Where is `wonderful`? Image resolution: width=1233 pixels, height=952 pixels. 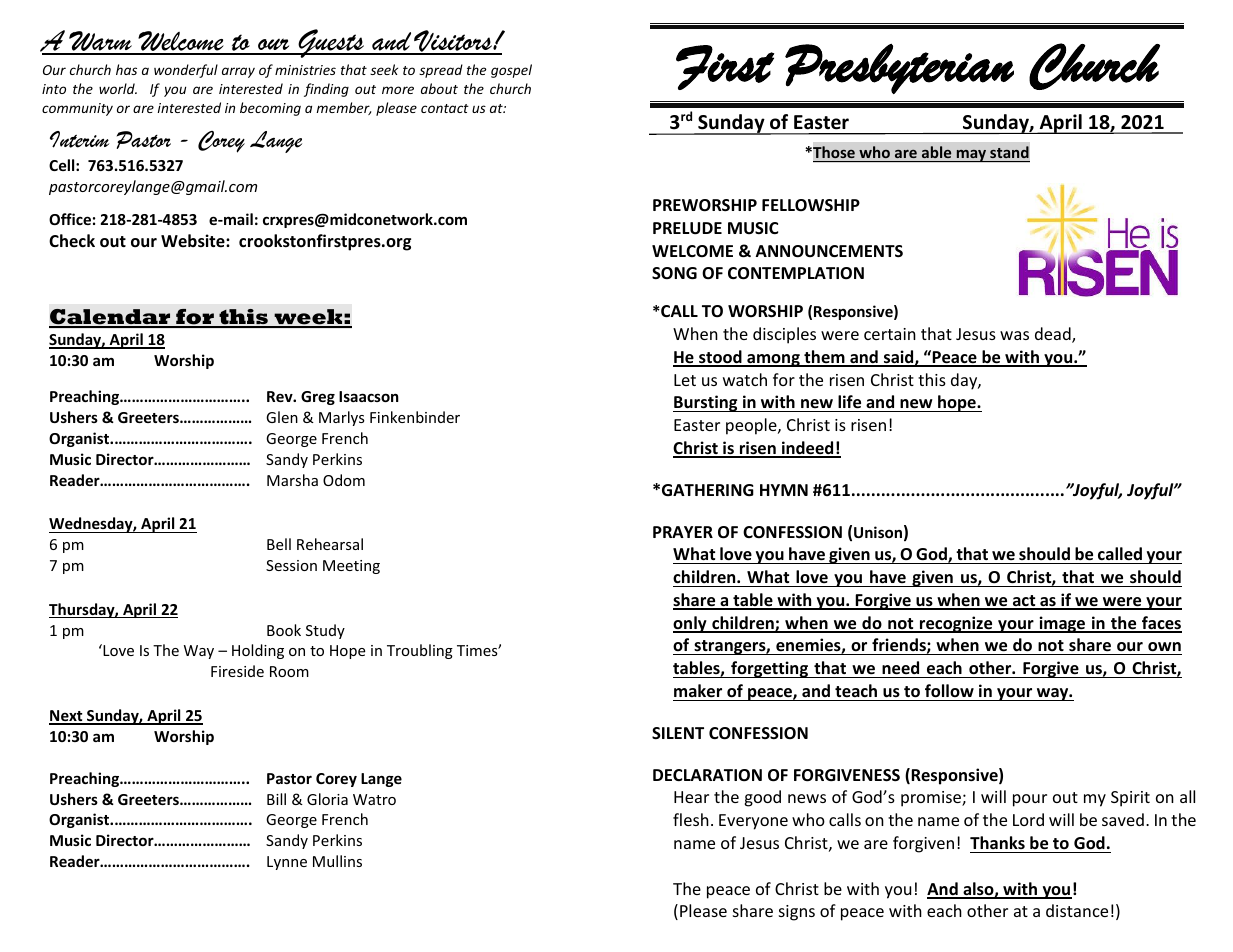 wonderful is located at coordinates (186, 71).
